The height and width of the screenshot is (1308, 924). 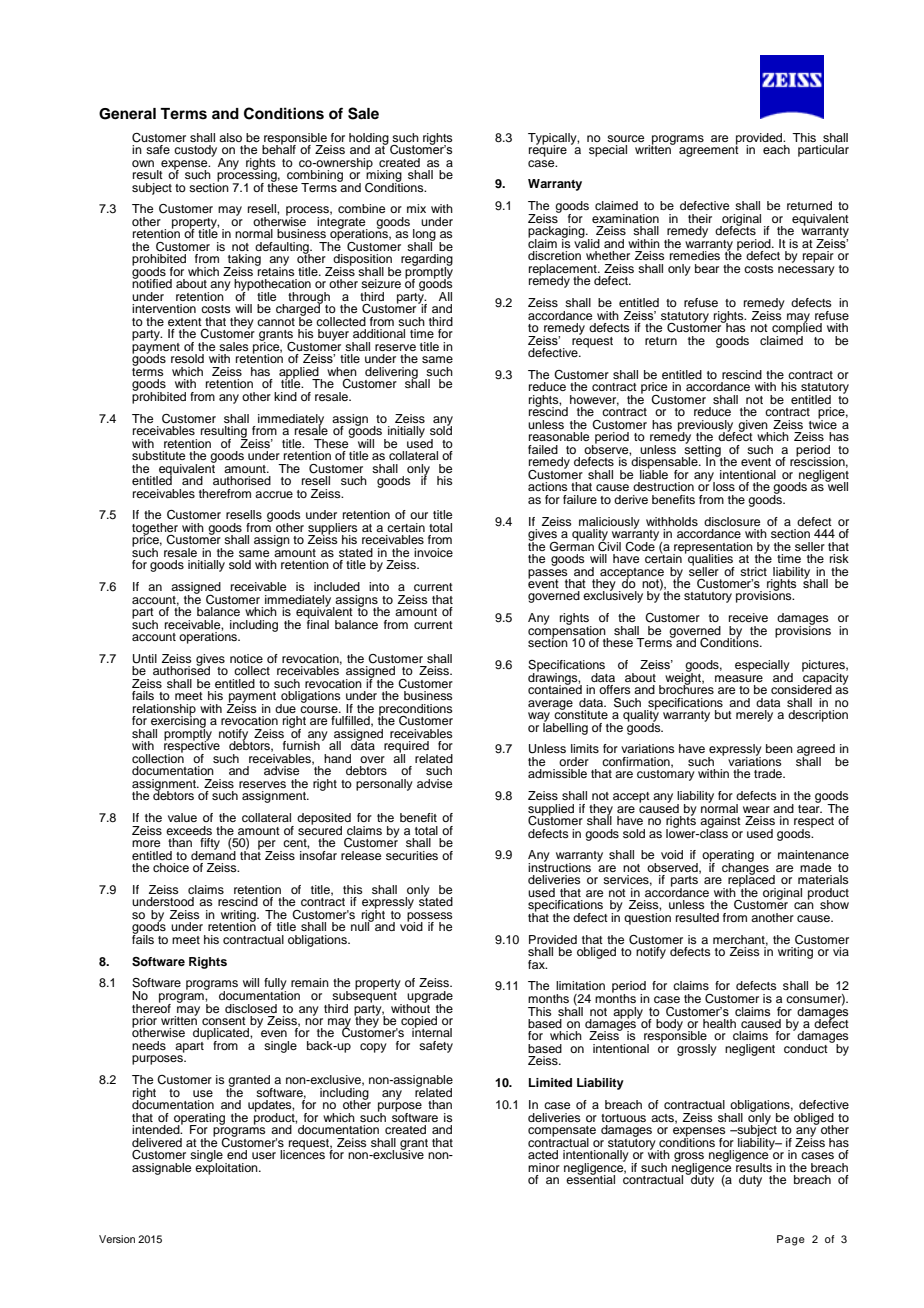 I want to click on essential, so click(x=590, y=1178).
